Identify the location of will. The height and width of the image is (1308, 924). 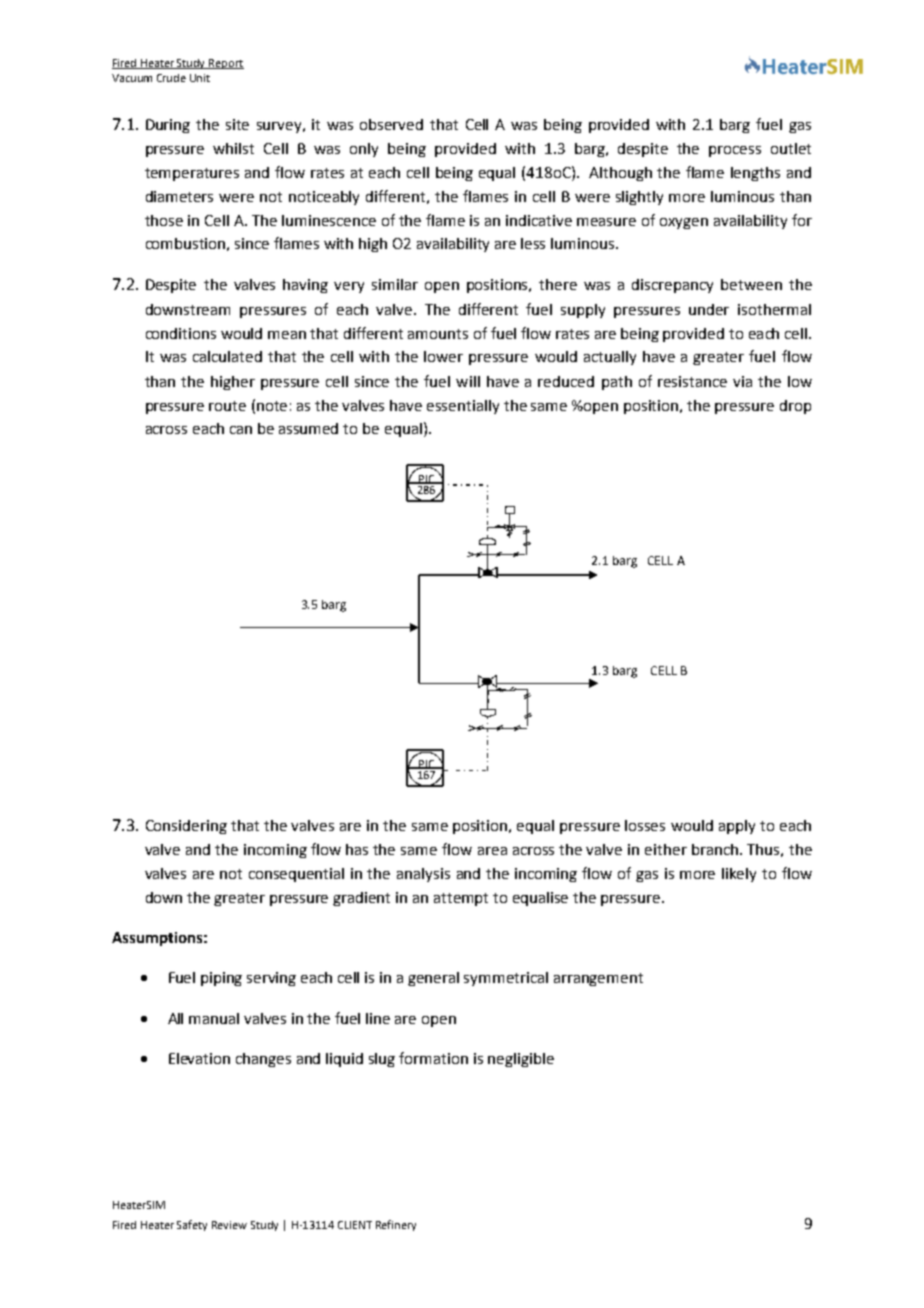
(468, 381).
